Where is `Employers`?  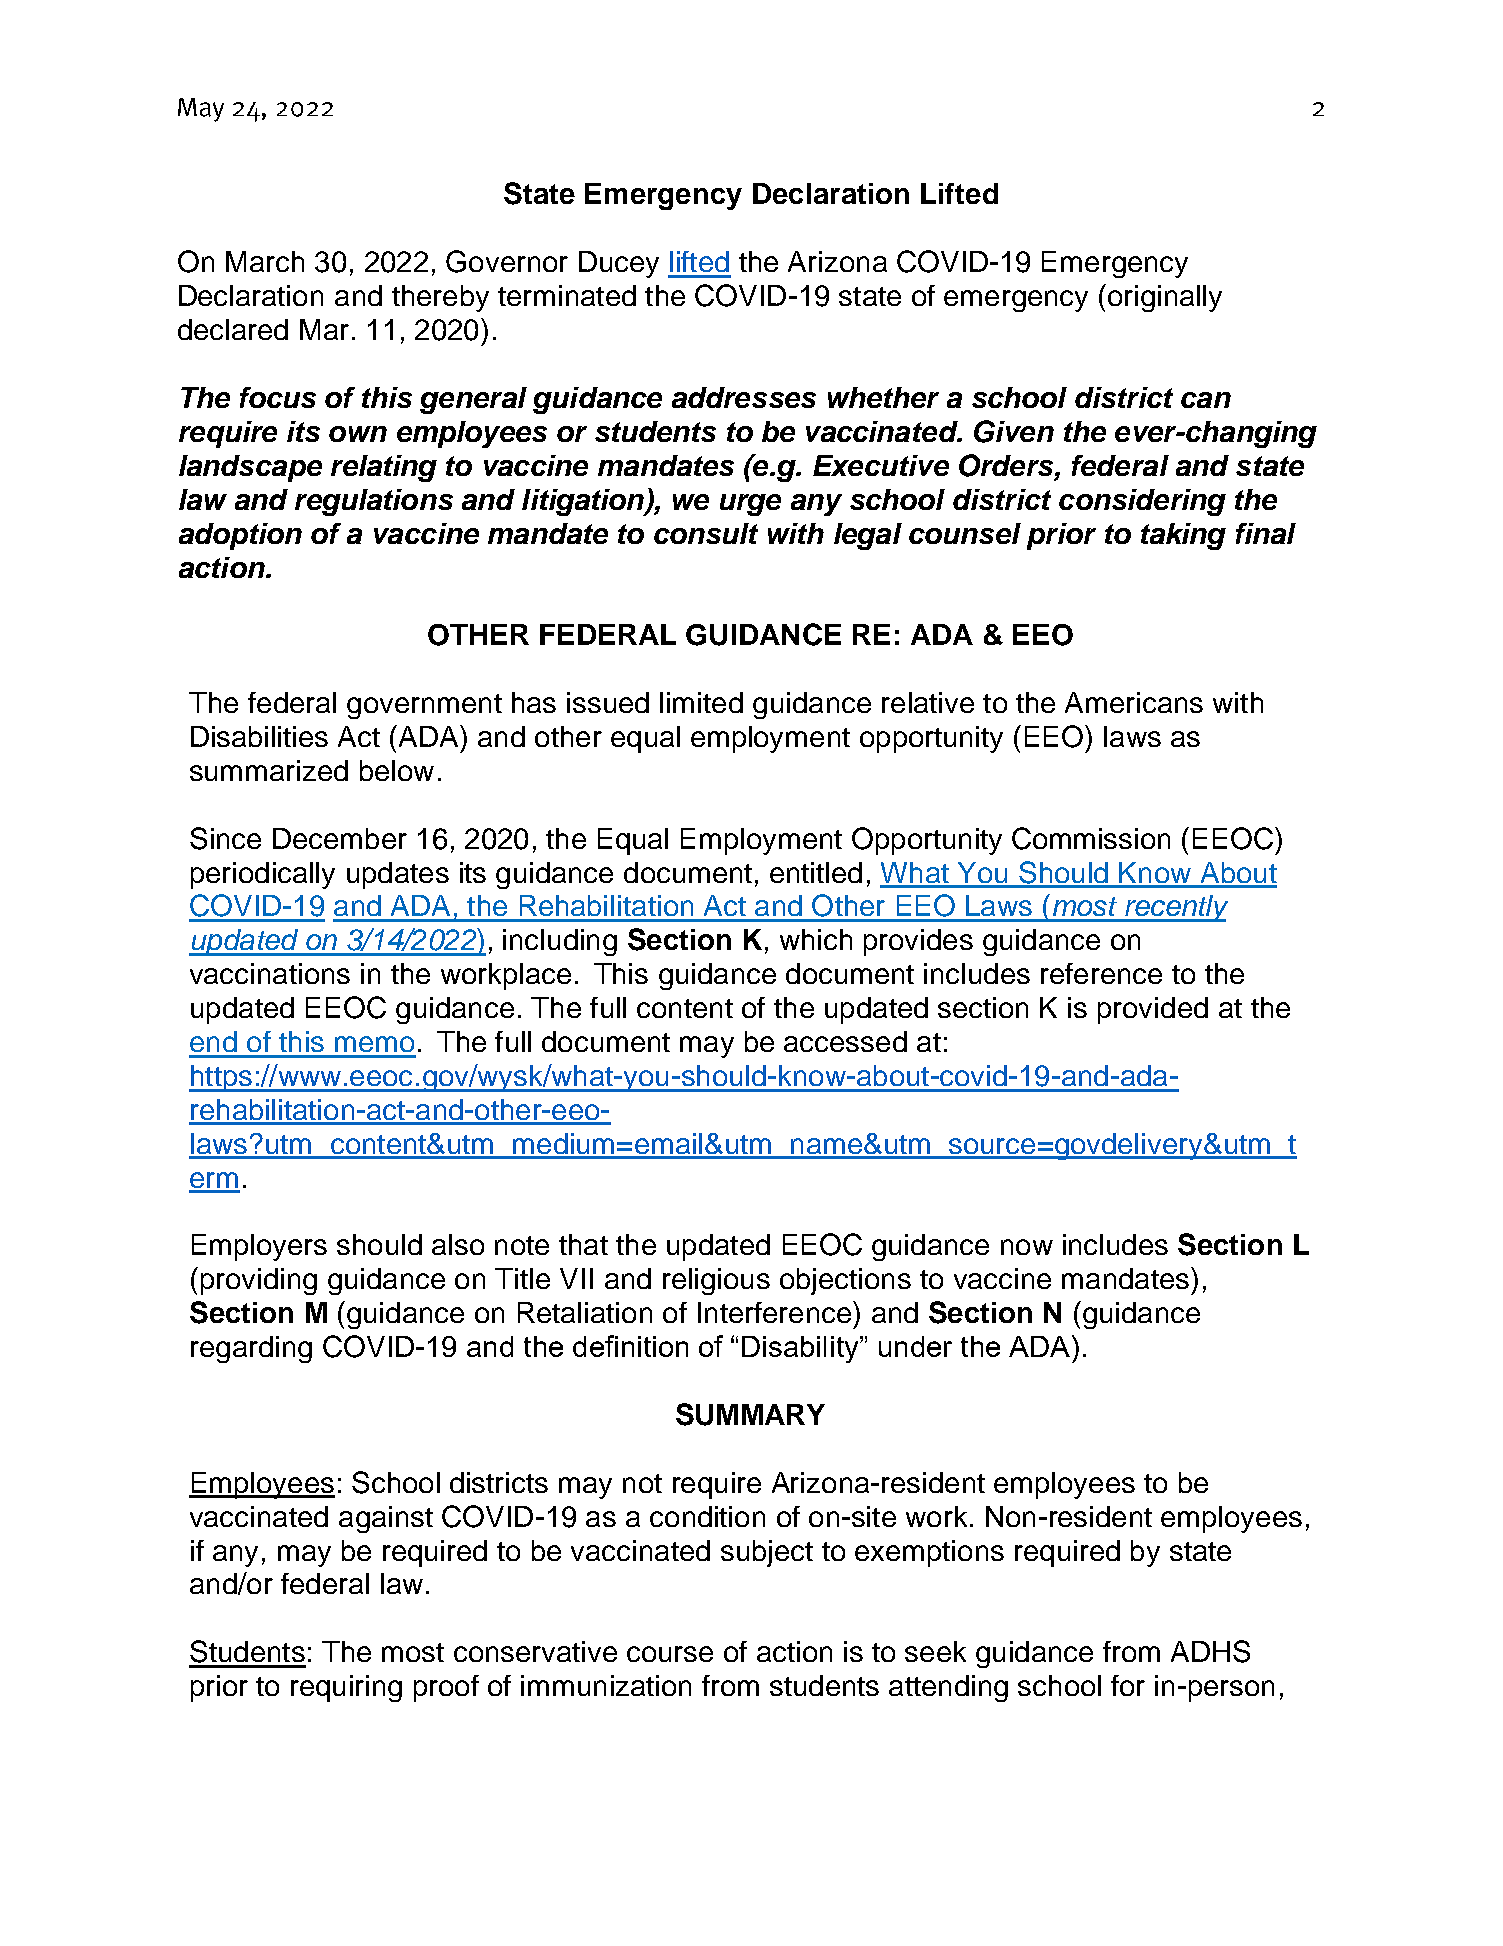
Employers is located at coordinates (259, 1247).
